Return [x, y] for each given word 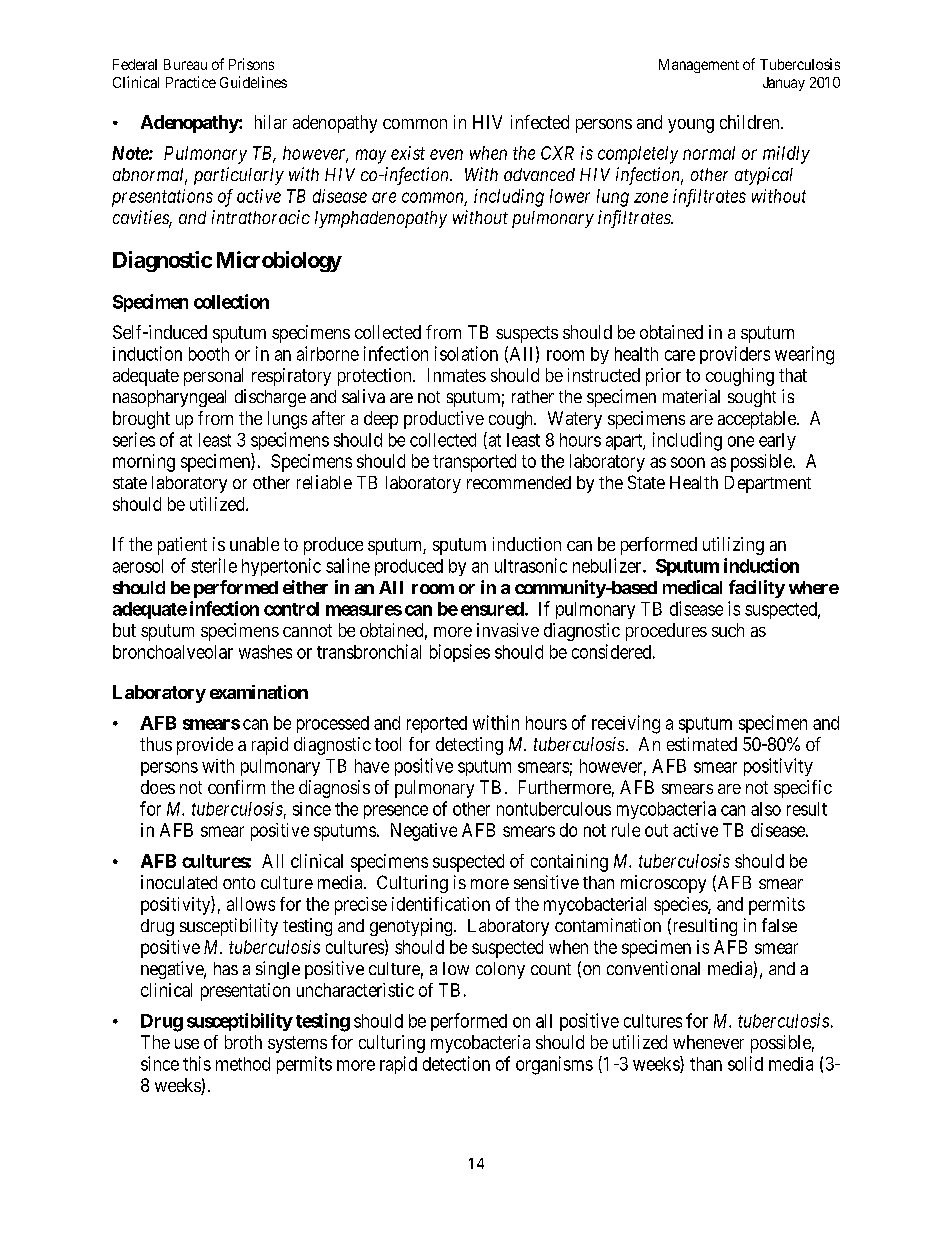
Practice [191, 82]
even [446, 154]
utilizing [733, 546]
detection [456, 1063]
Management [699, 66]
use [187, 1044]
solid [745, 1063]
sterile [214, 565]
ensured [492, 609]
